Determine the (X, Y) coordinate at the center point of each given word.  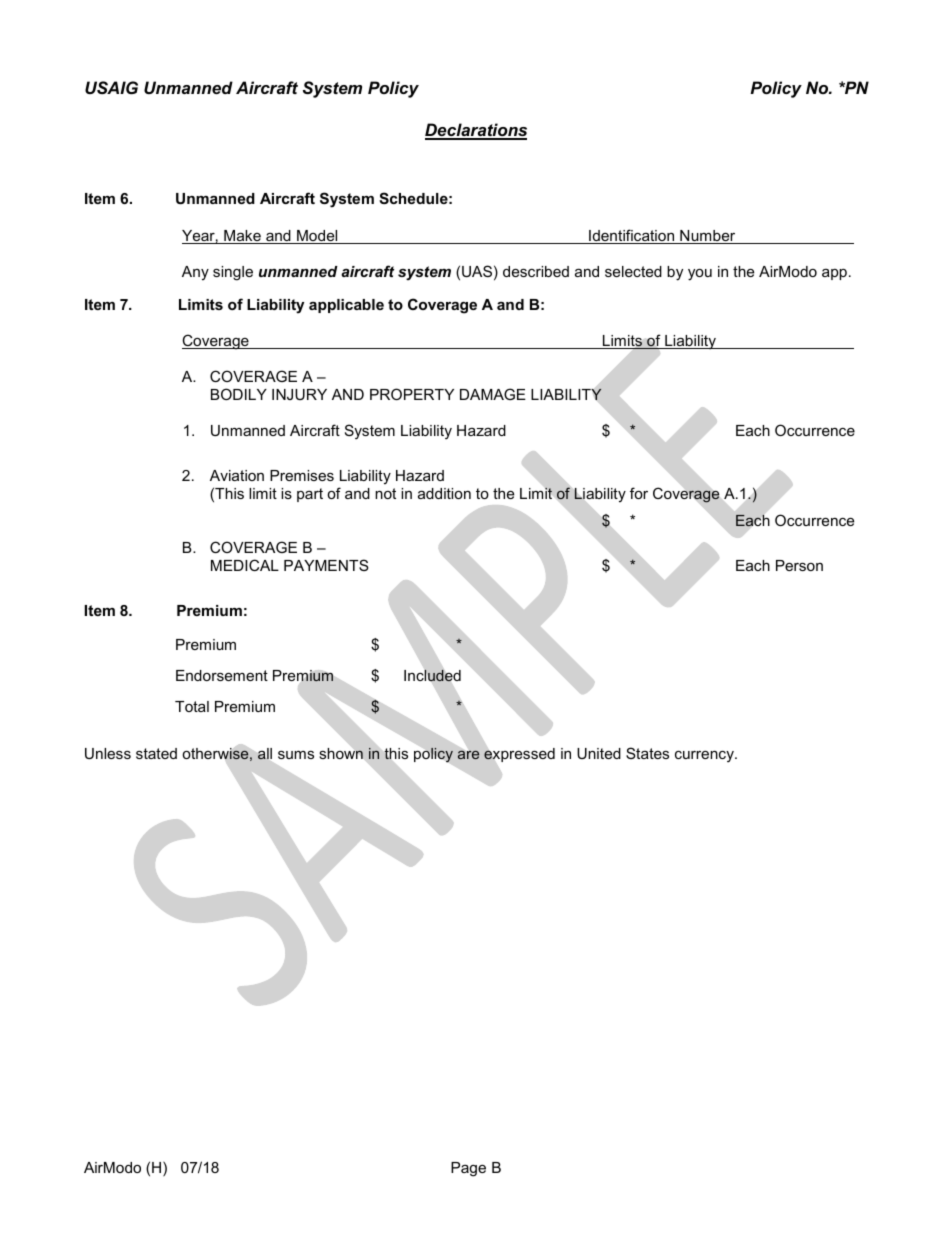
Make (242, 237)
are (468, 755)
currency (705, 756)
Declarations (476, 131)
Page (468, 1169)
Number (708, 237)
